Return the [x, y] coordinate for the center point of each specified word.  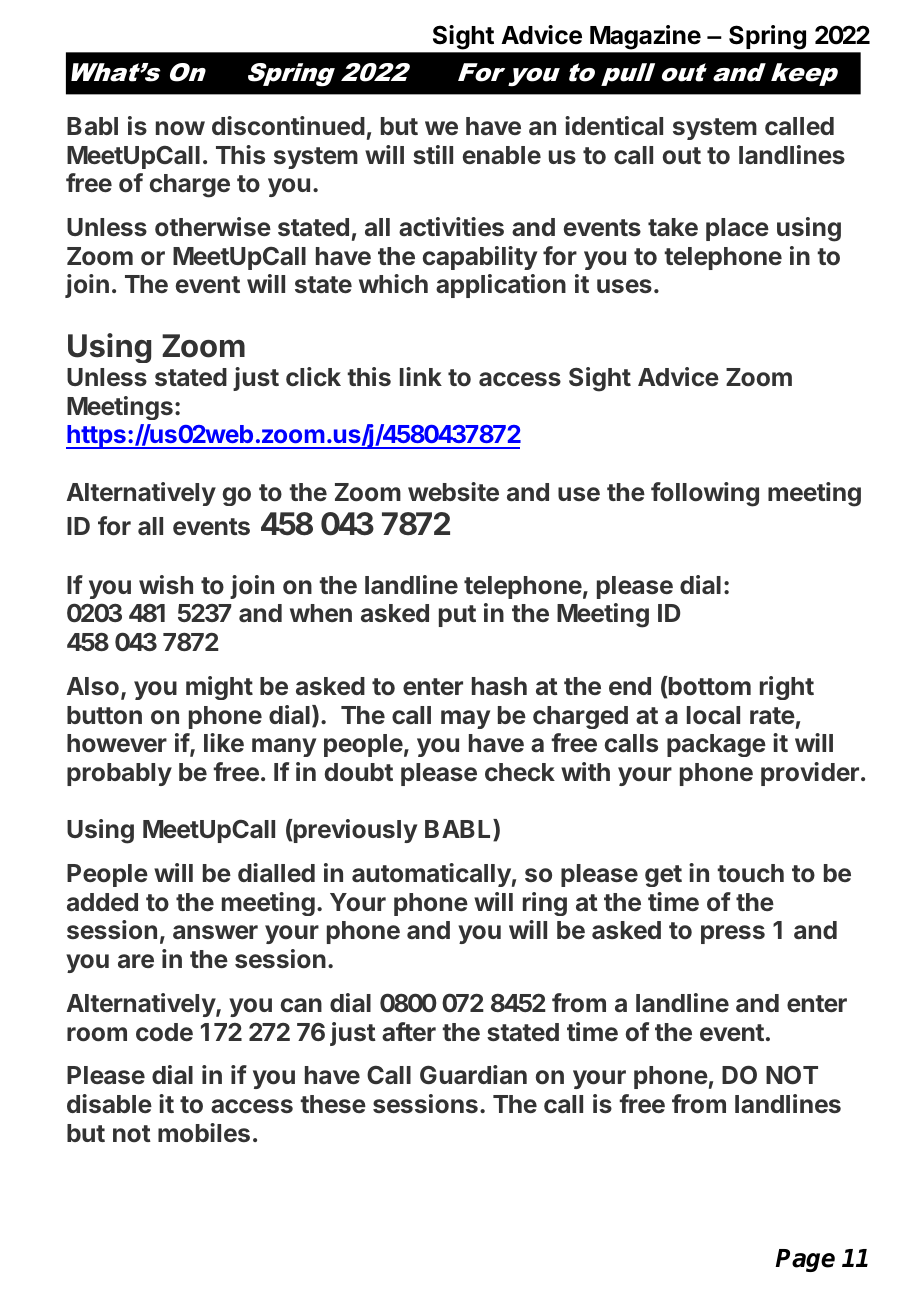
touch [750, 873]
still [433, 154]
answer [215, 932]
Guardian [473, 1074]
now [180, 128]
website [453, 491]
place [737, 229]
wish [166, 584]
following [705, 494]
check [520, 772]
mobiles [204, 1133]
